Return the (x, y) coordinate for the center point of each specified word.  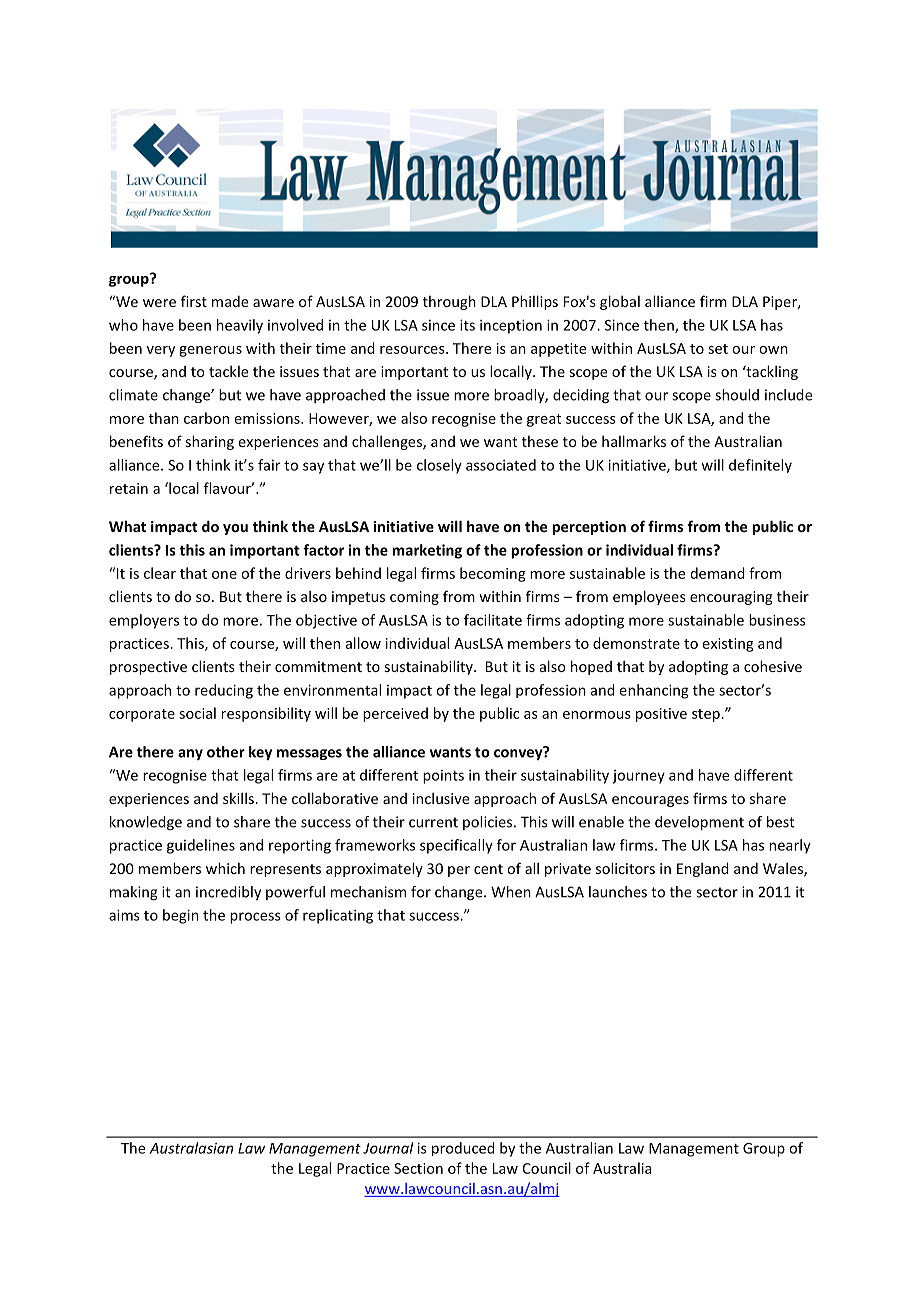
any (190, 754)
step (707, 715)
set (718, 349)
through (449, 302)
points (443, 777)
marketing (427, 551)
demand (718, 573)
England (703, 869)
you (235, 529)
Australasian (191, 1148)
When (511, 892)
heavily (240, 326)
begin (181, 916)
